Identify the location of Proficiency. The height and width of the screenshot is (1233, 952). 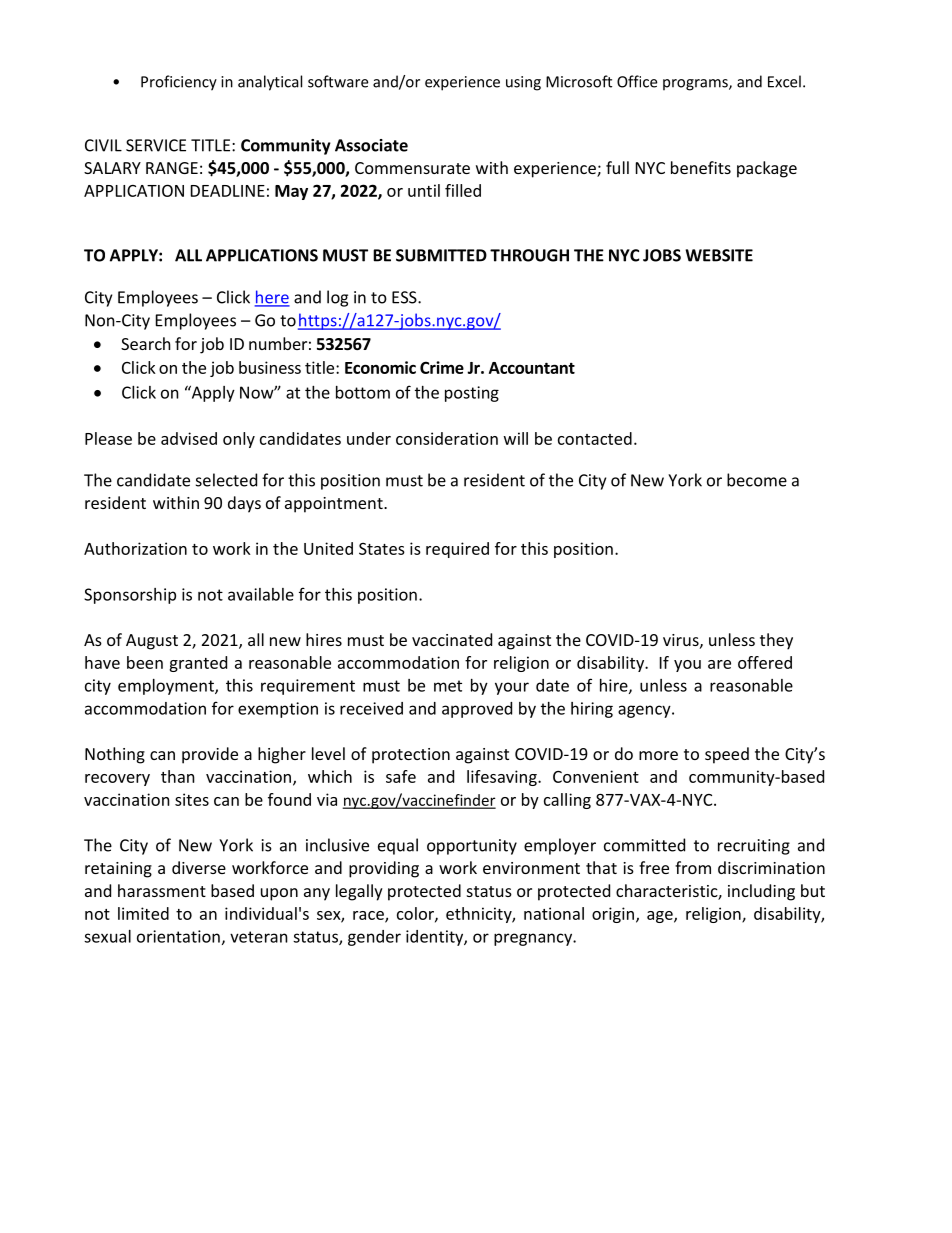
(179, 83).
